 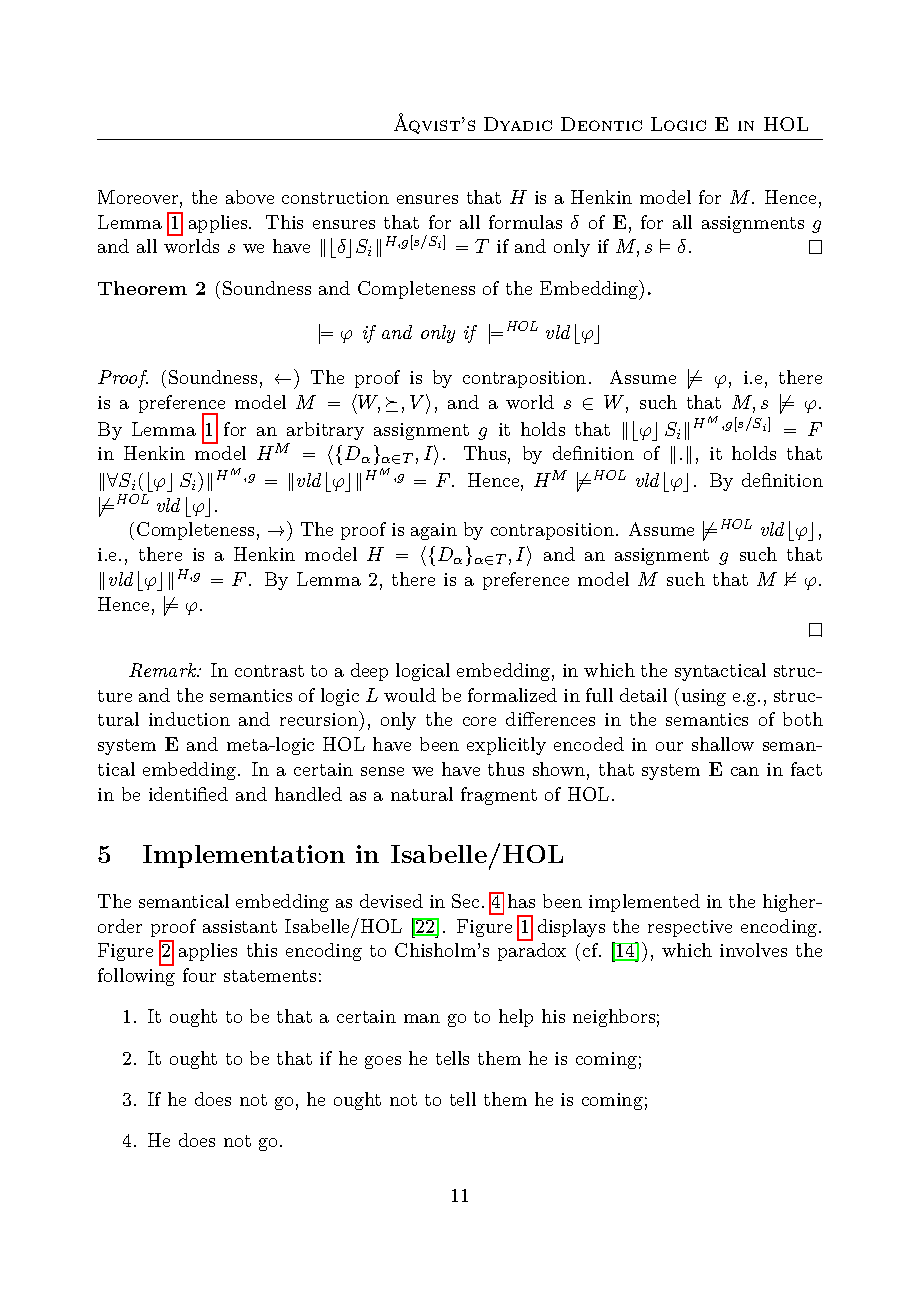 What do you see at coordinates (188, 794) in the screenshot?
I see `identified` at bounding box center [188, 794].
